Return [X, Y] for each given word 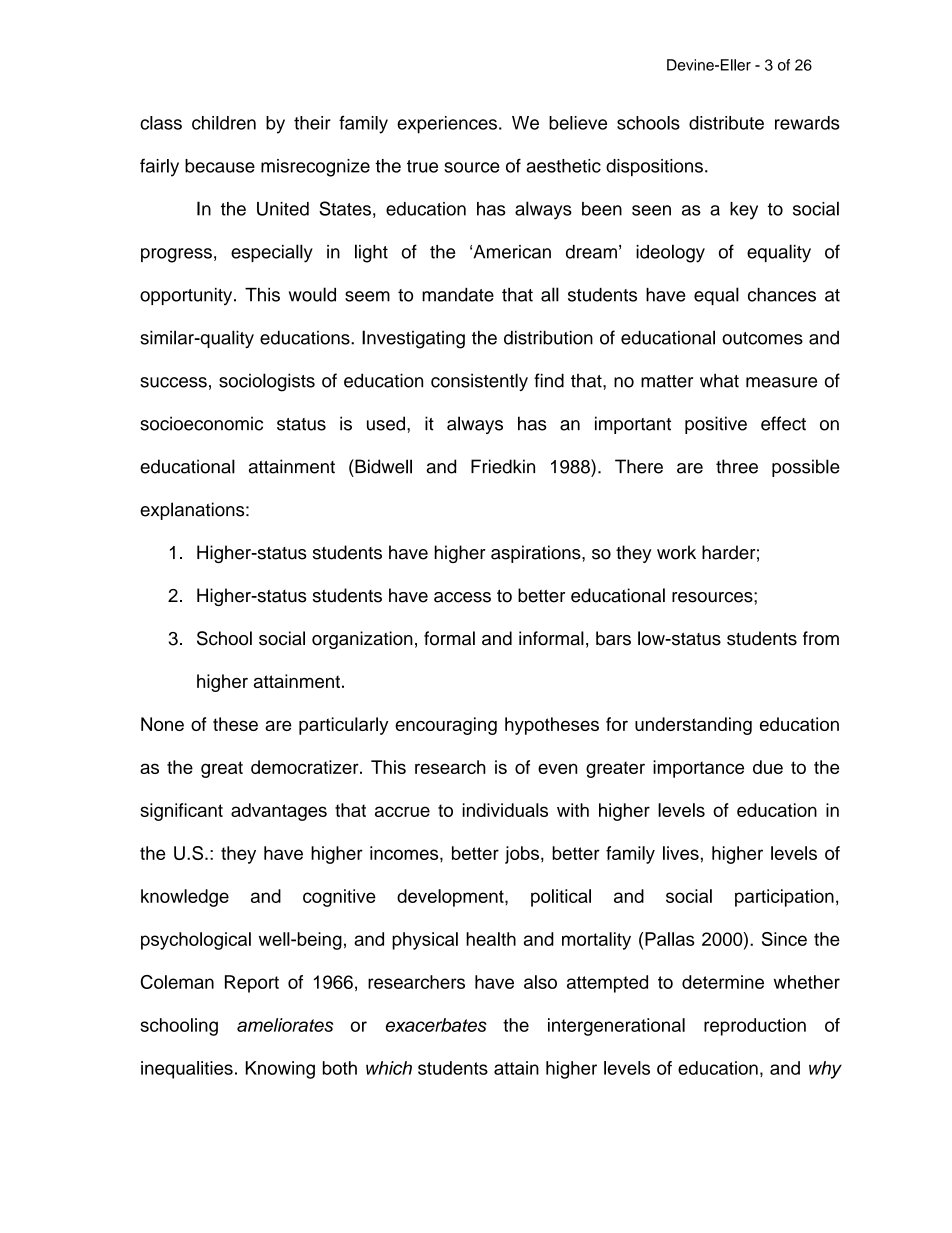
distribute [726, 123]
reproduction [755, 1027]
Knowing [280, 1070]
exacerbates [436, 1025]
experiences [447, 125]
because [220, 166]
